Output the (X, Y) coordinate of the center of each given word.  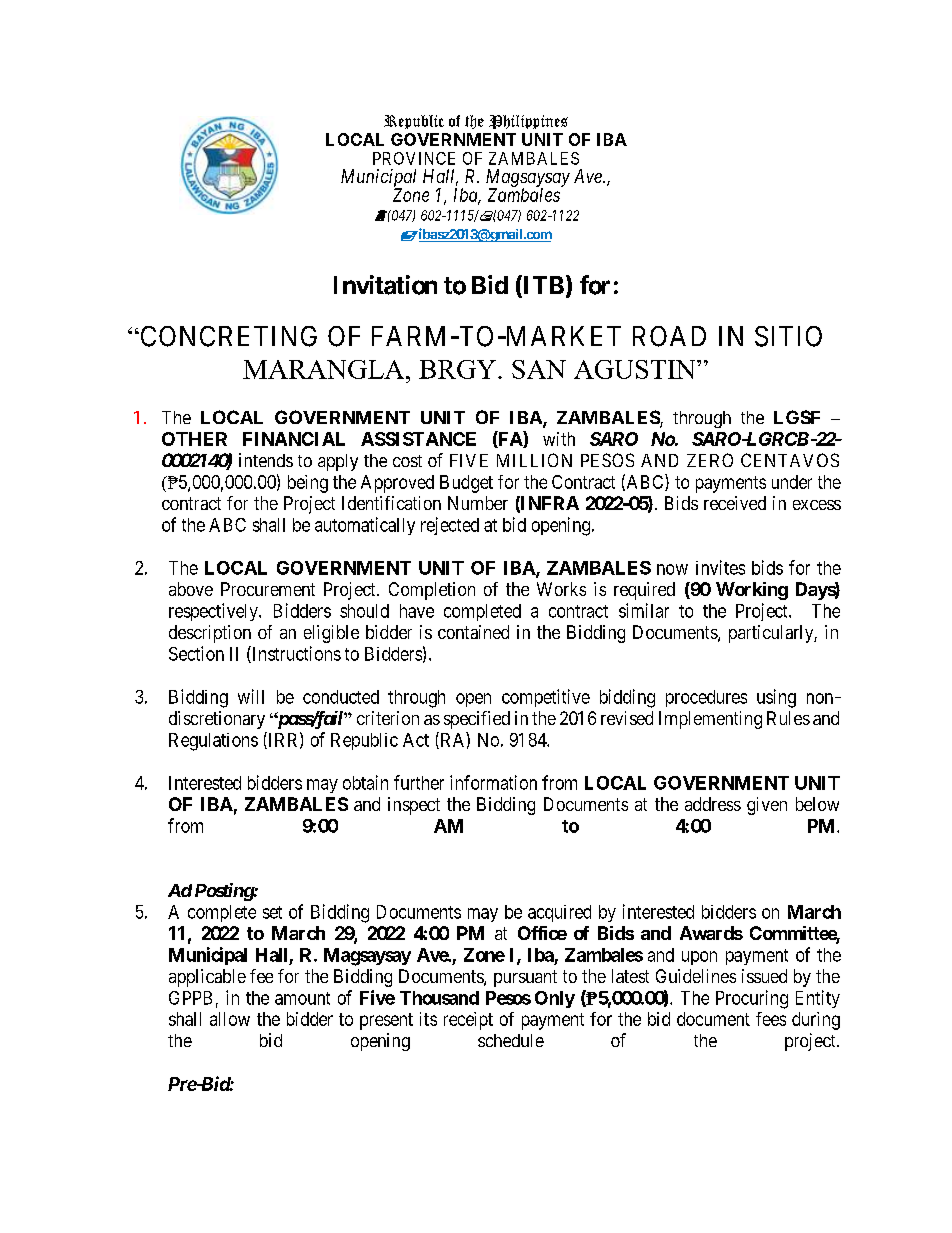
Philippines (528, 122)
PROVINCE (414, 158)
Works (561, 589)
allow (230, 1019)
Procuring (752, 999)
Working (752, 591)
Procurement (268, 589)
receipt (468, 1021)
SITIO (788, 336)
